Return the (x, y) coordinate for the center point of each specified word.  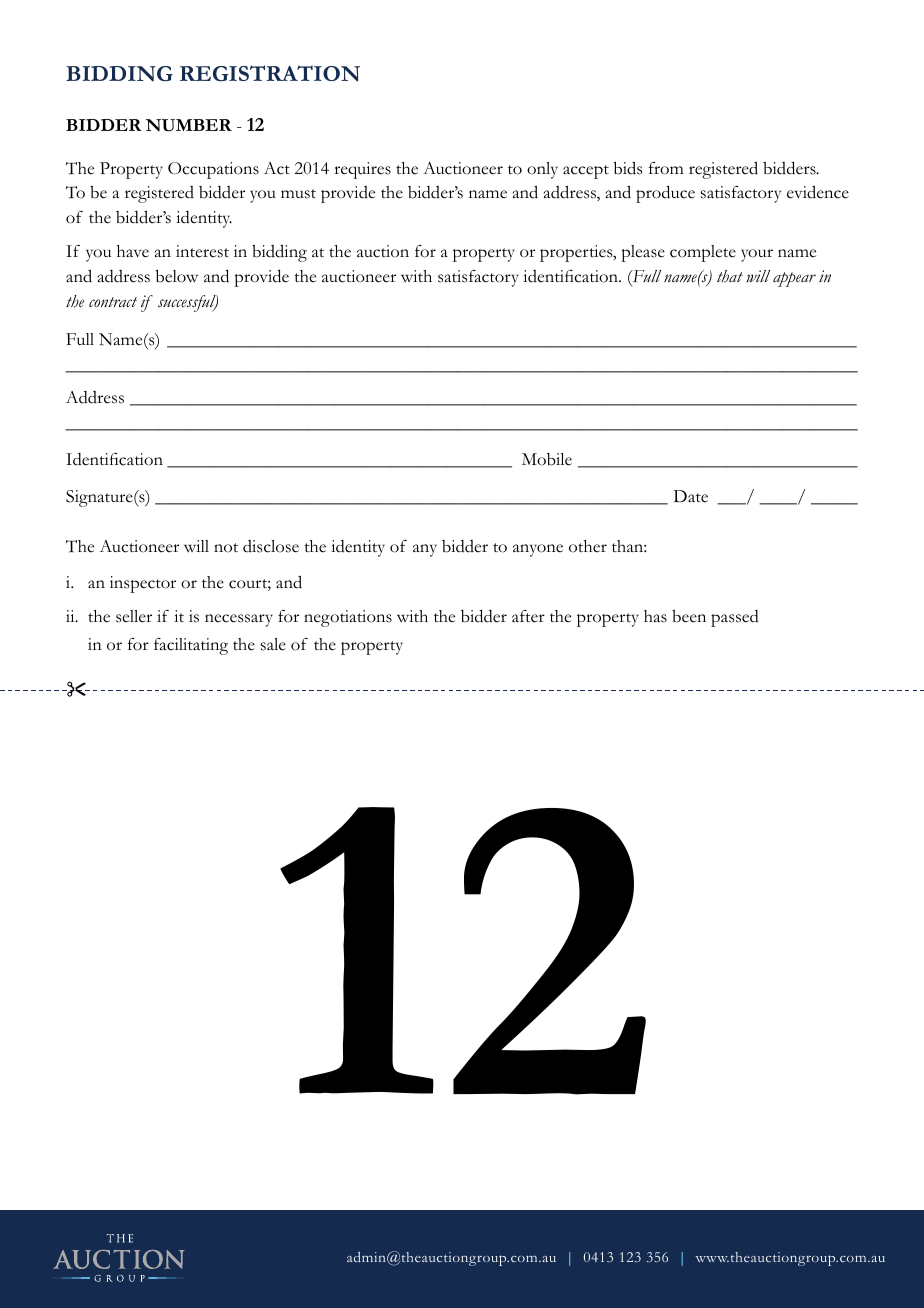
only (542, 170)
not (226, 548)
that (730, 276)
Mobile (547, 459)
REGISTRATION (270, 73)
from (666, 168)
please (643, 253)
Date (691, 496)
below (177, 276)
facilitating (191, 646)
